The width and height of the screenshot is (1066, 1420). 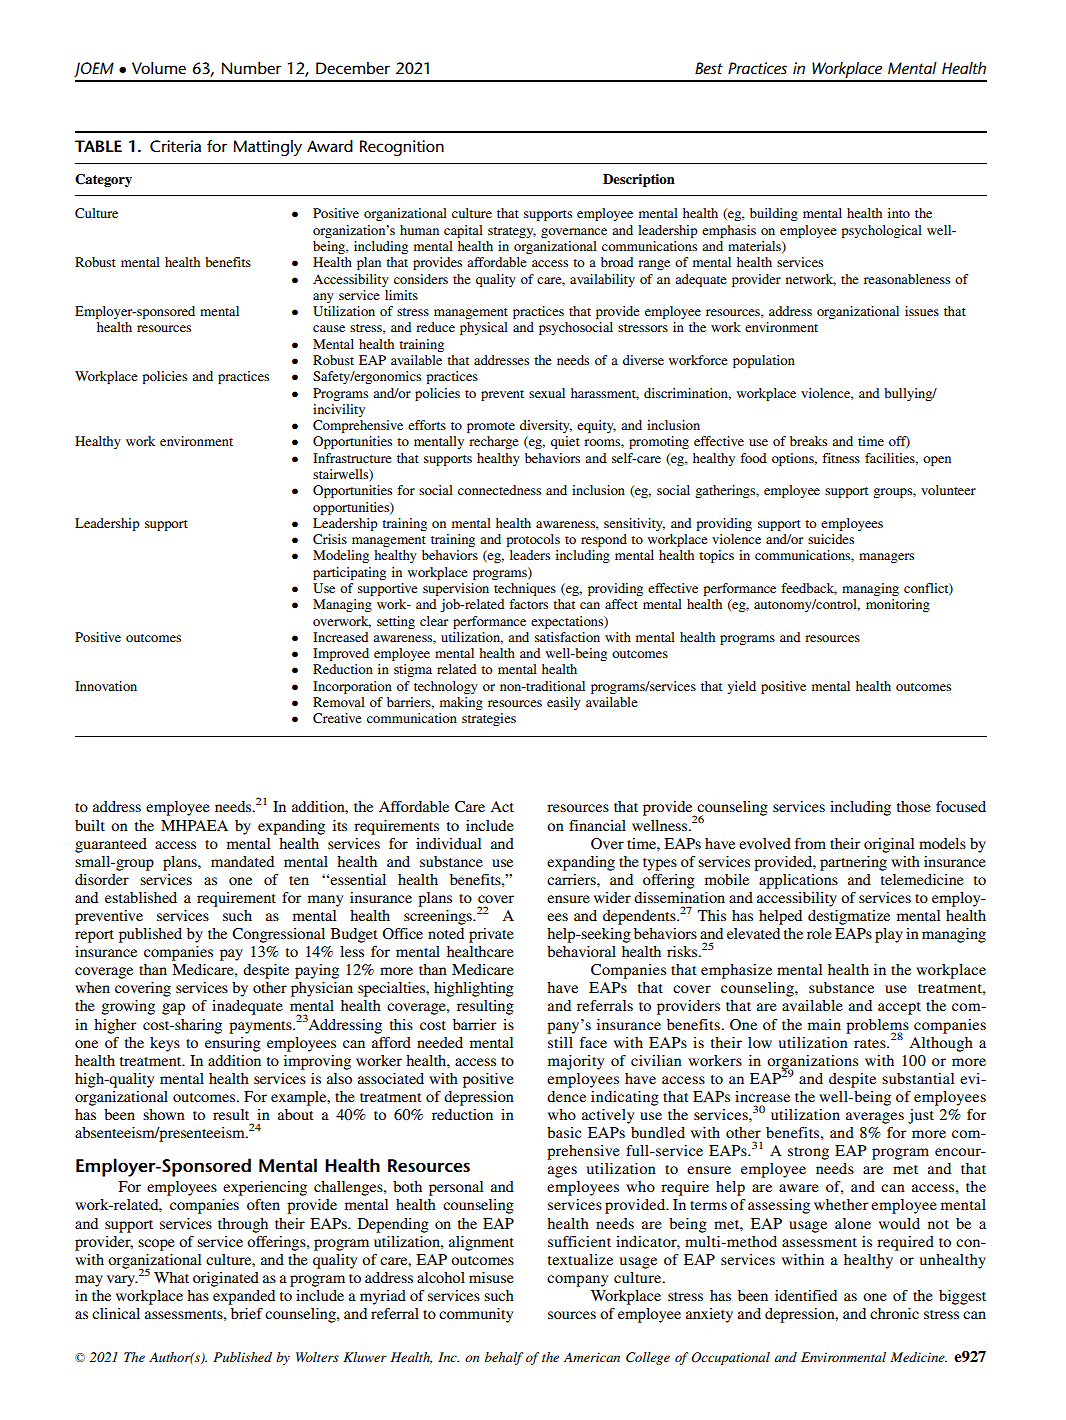 What do you see at coordinates (489, 719) in the screenshot?
I see `strategies` at bounding box center [489, 719].
